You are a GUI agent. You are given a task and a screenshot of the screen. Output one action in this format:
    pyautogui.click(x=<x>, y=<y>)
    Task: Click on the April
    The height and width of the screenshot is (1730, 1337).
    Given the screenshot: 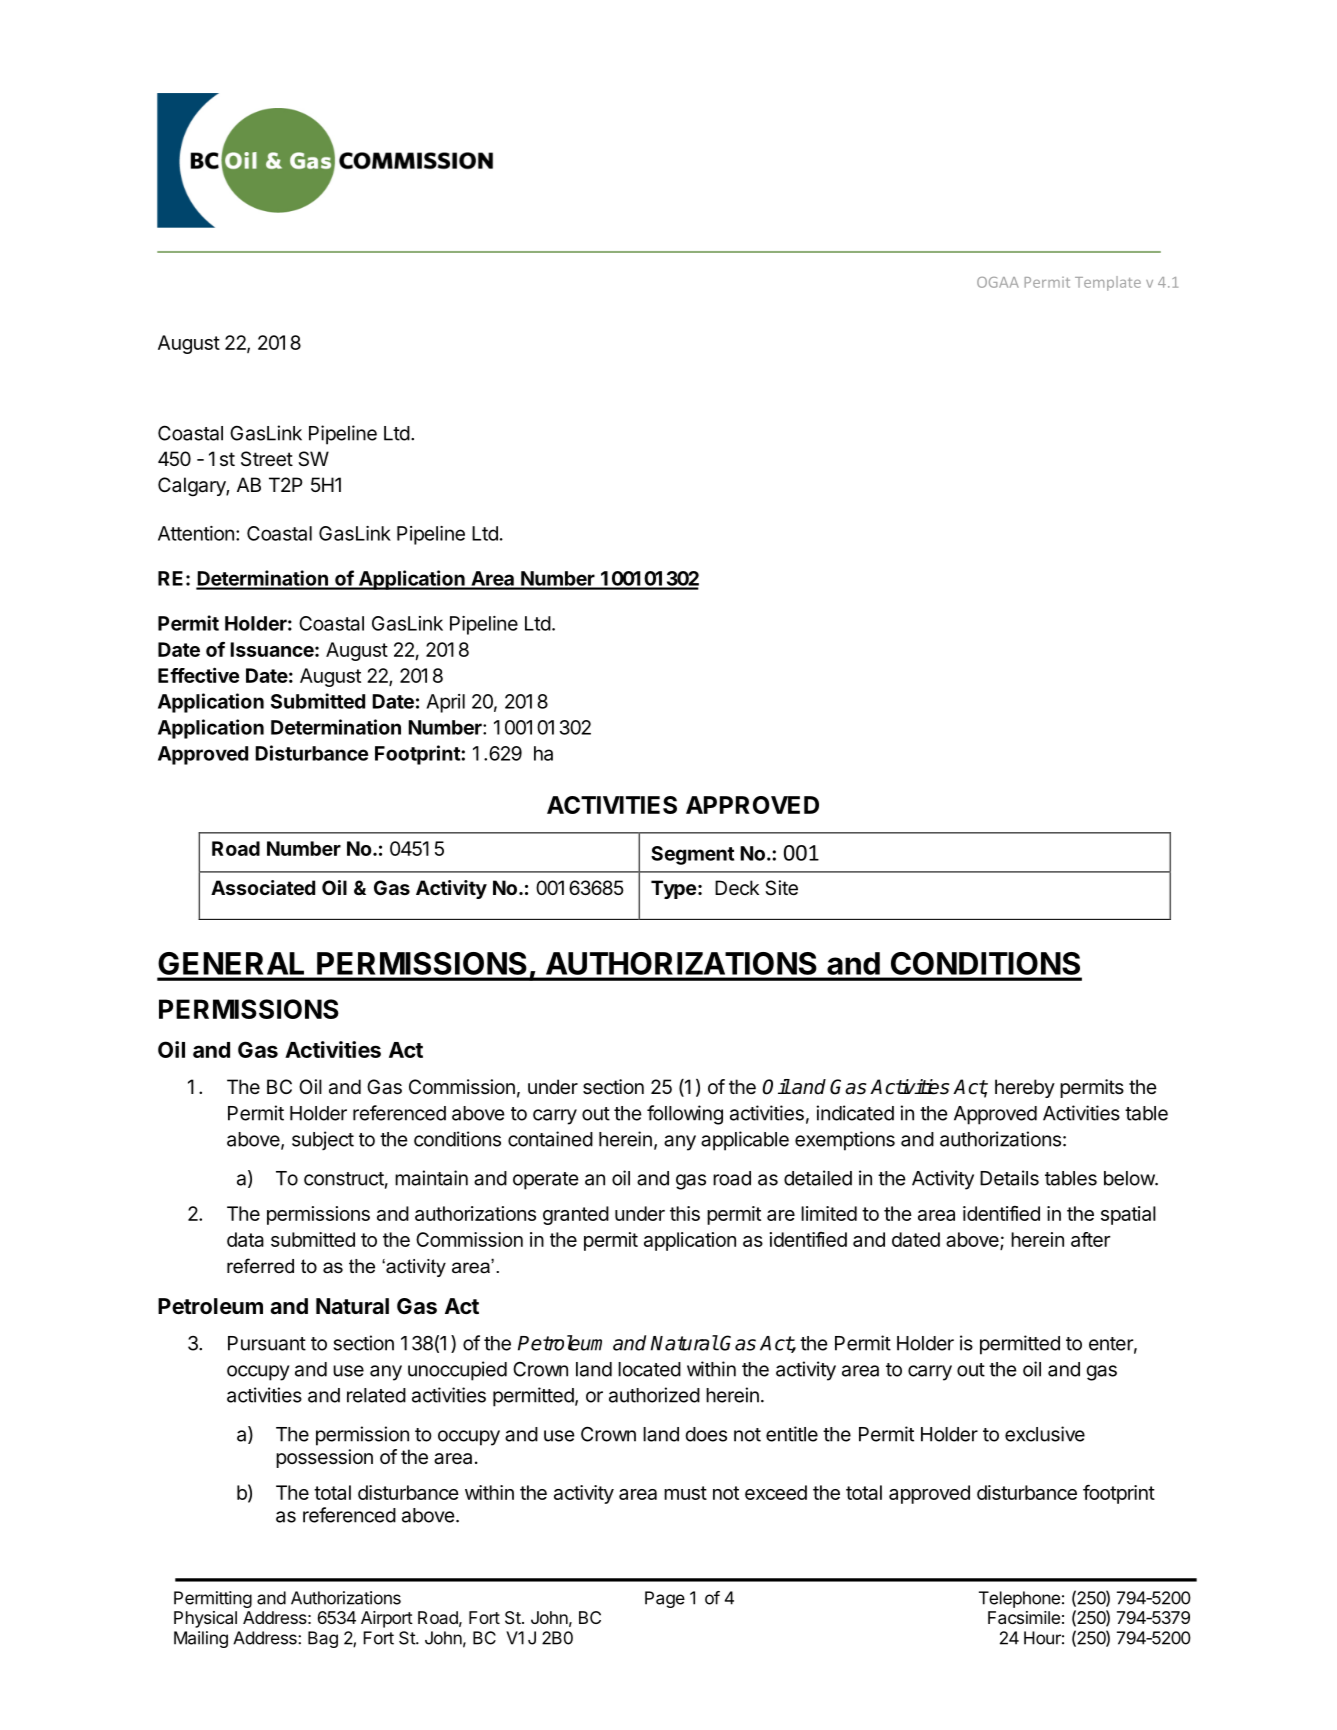 What is the action you would take?
    pyautogui.click(x=445, y=703)
